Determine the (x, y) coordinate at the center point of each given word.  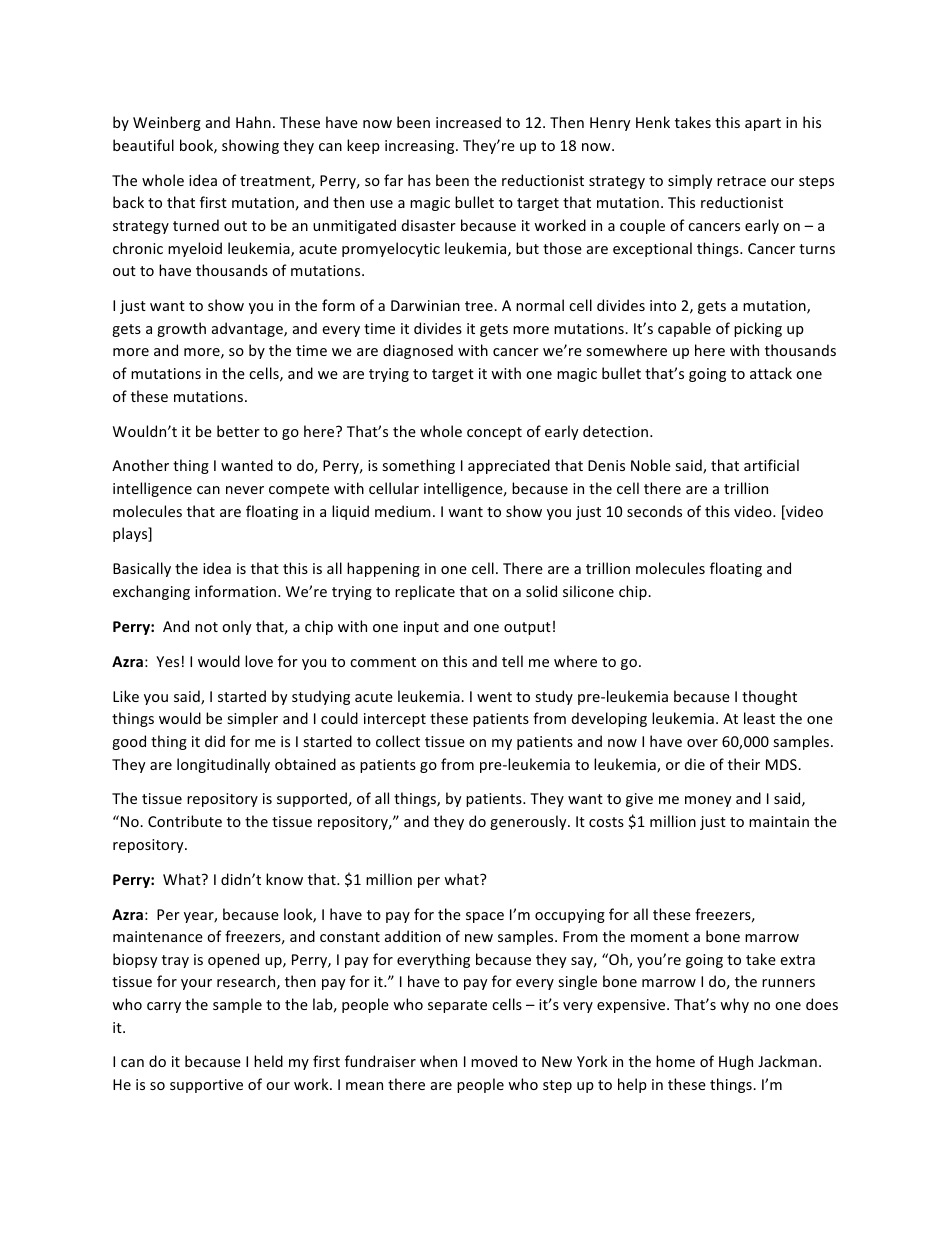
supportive (206, 1086)
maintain (779, 821)
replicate (425, 592)
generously (529, 822)
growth (181, 329)
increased (468, 122)
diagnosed (418, 351)
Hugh (736, 1062)
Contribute (185, 821)
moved (494, 1061)
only (237, 627)
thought (769, 697)
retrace (741, 181)
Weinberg (167, 123)
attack (771, 373)
